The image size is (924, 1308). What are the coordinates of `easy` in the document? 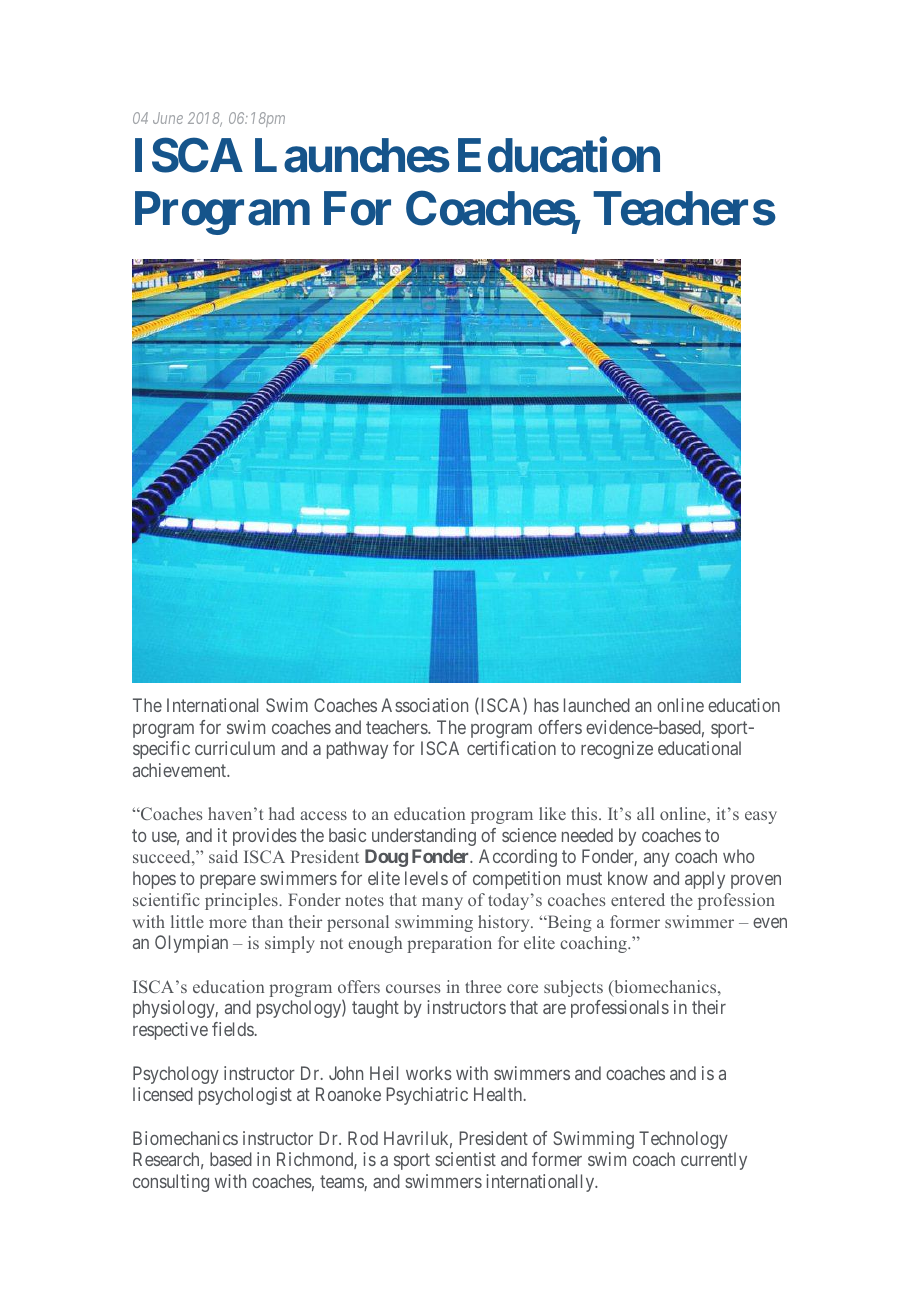 It's located at (761, 817).
